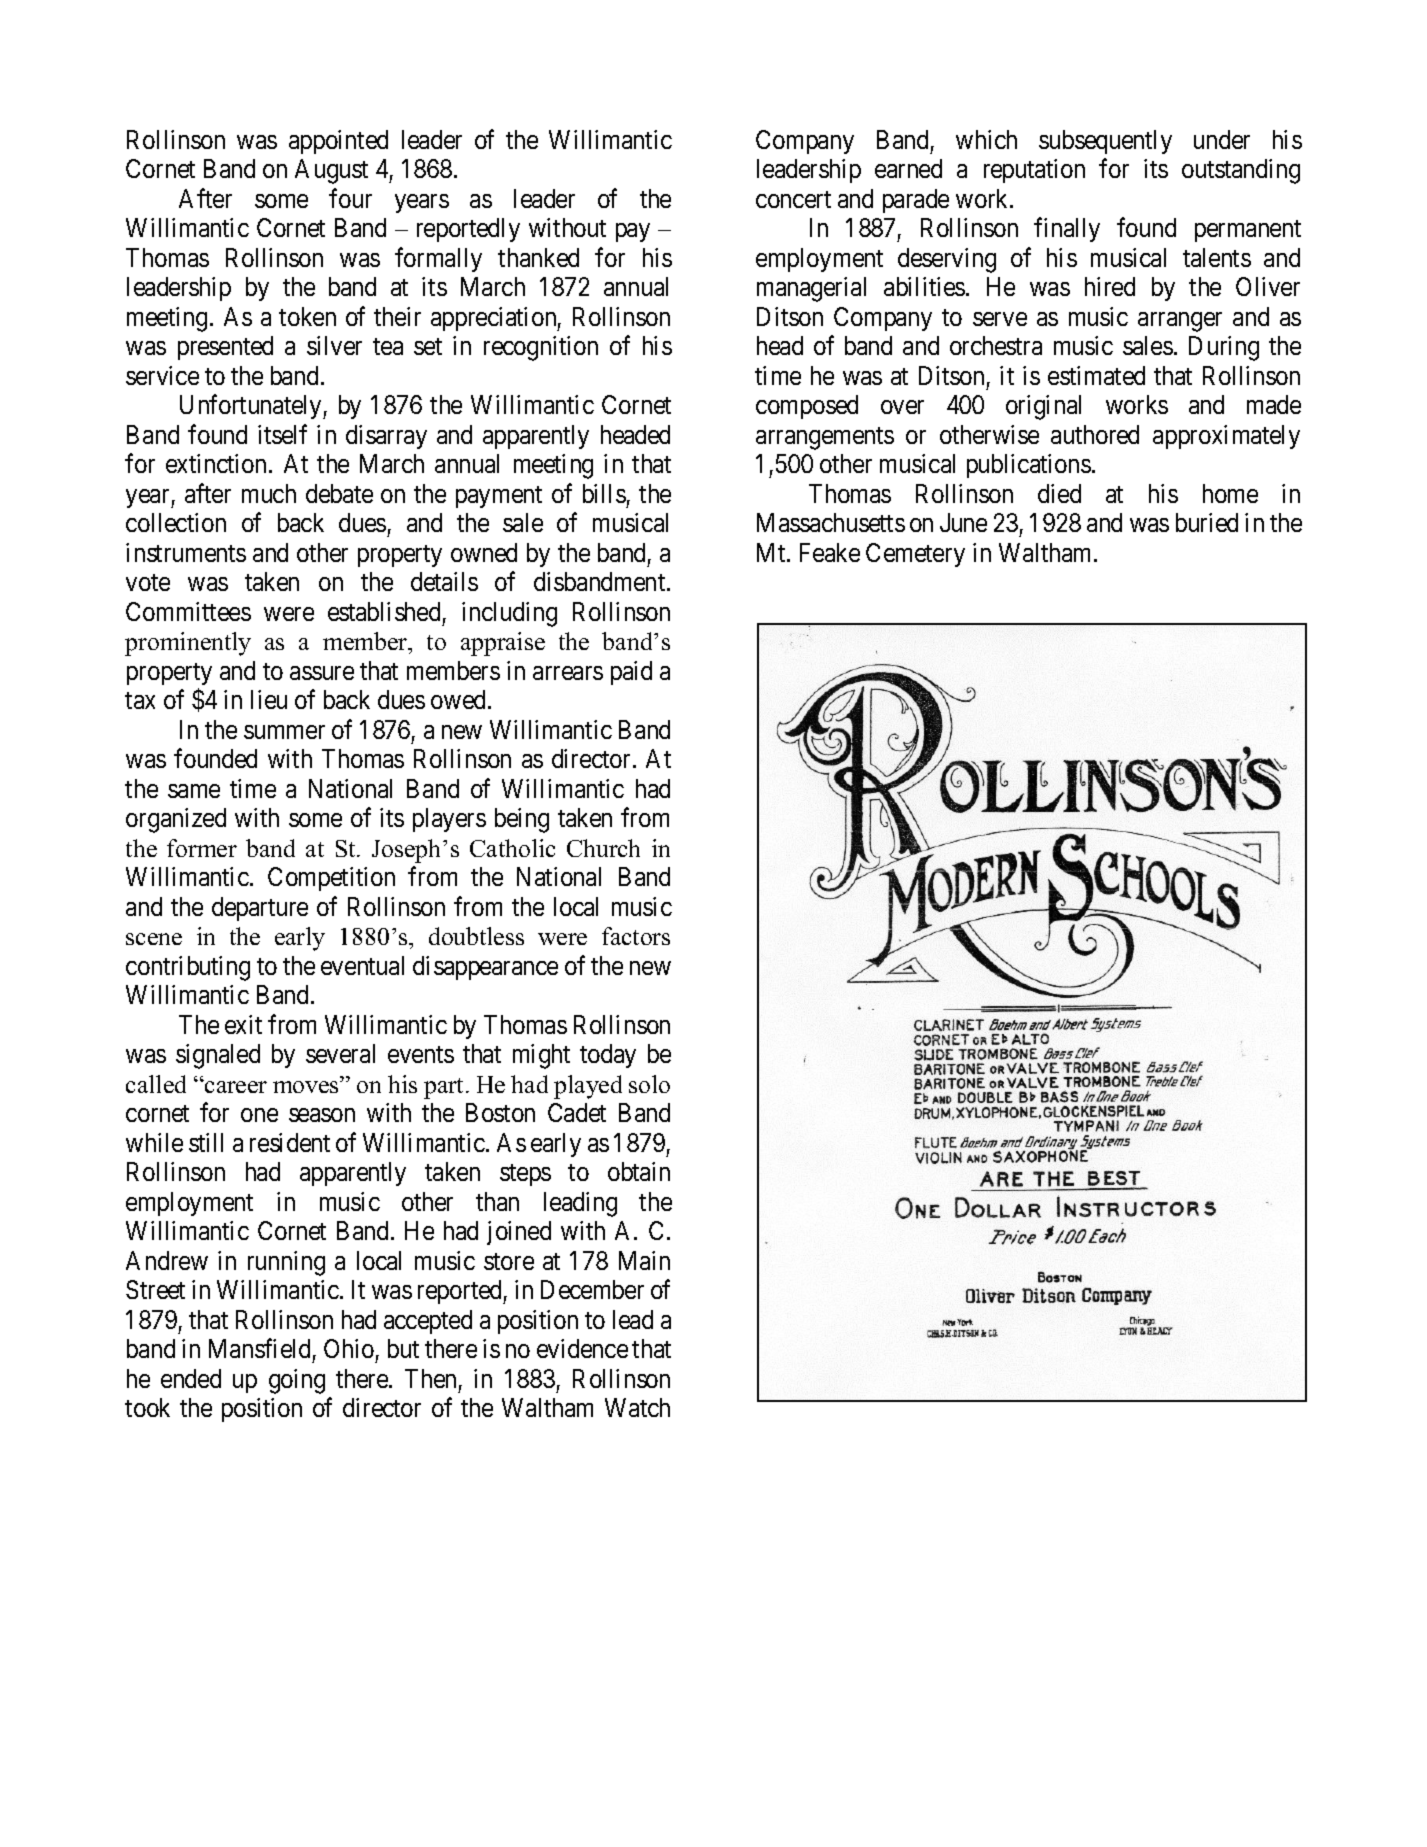  What do you see at coordinates (307, 1087) in the screenshot?
I see `moves` at bounding box center [307, 1087].
